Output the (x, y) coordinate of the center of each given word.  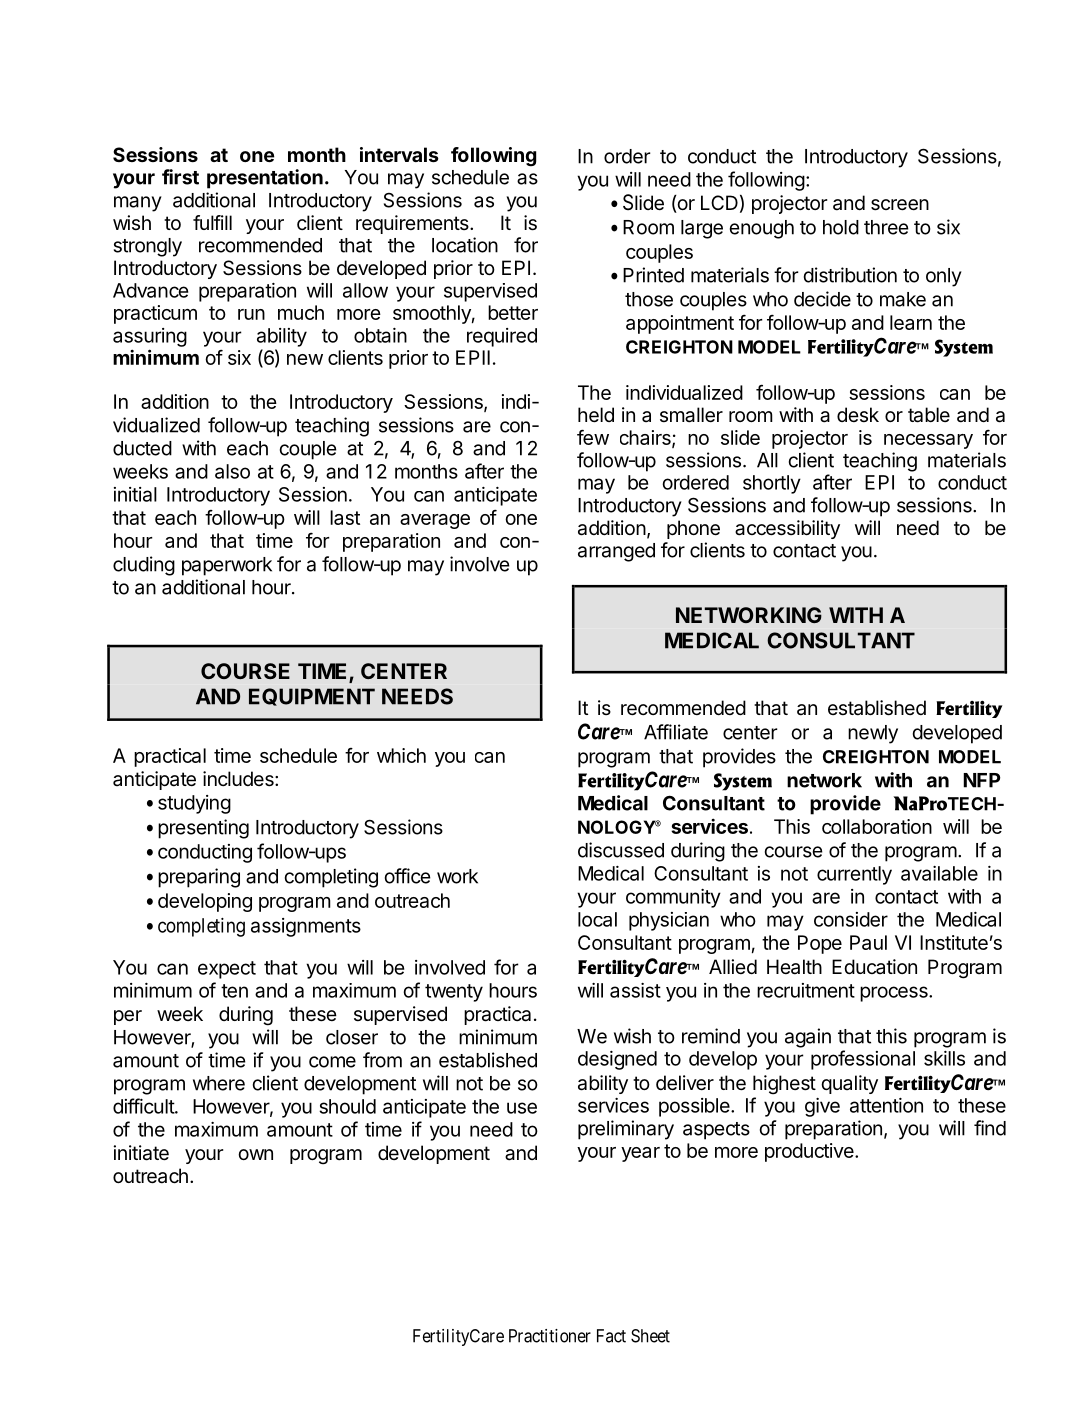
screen (900, 205)
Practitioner (550, 1336)
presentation (265, 179)
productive (810, 1152)
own (255, 1154)
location (465, 245)
